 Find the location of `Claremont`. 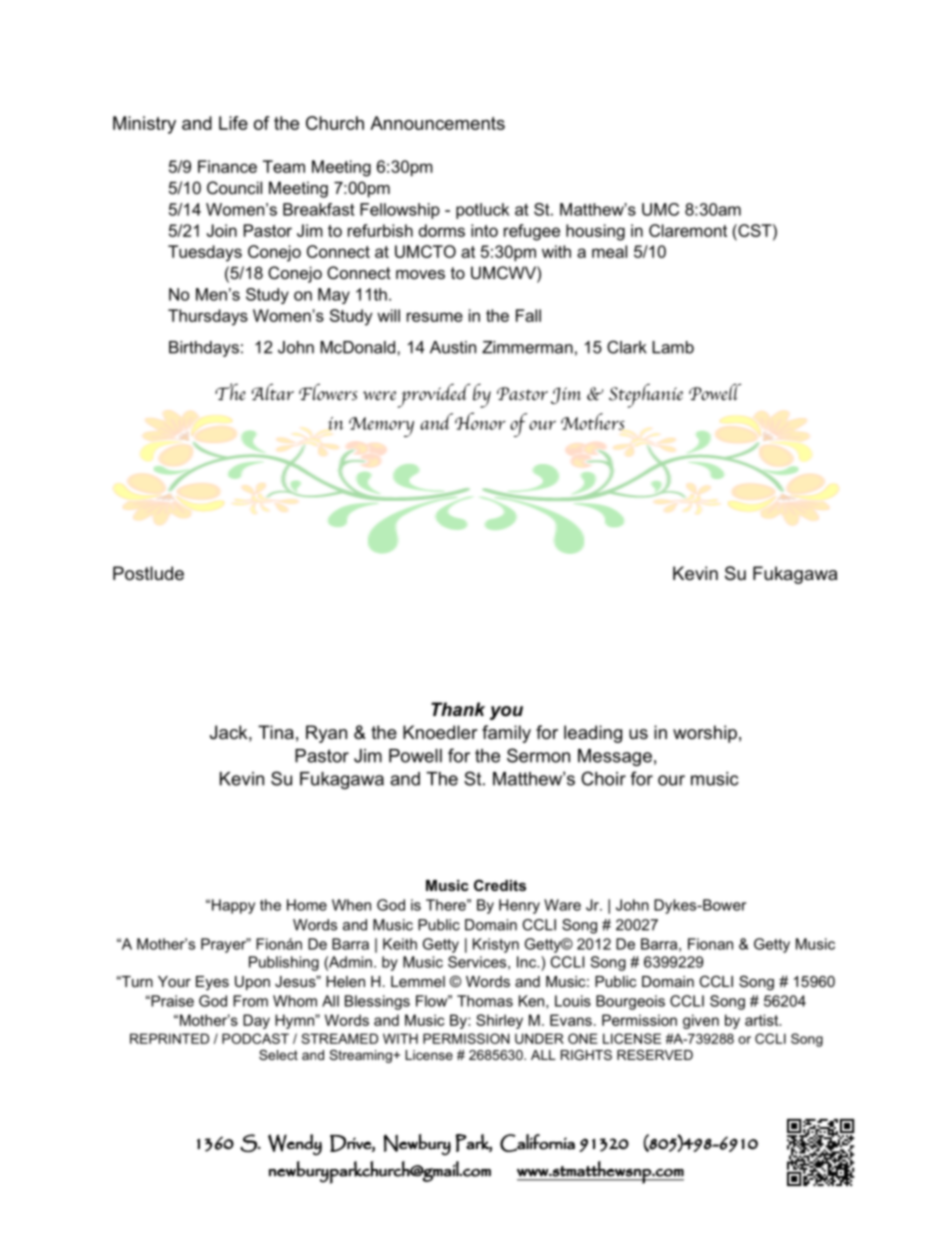

Claremont is located at coordinates (688, 230).
